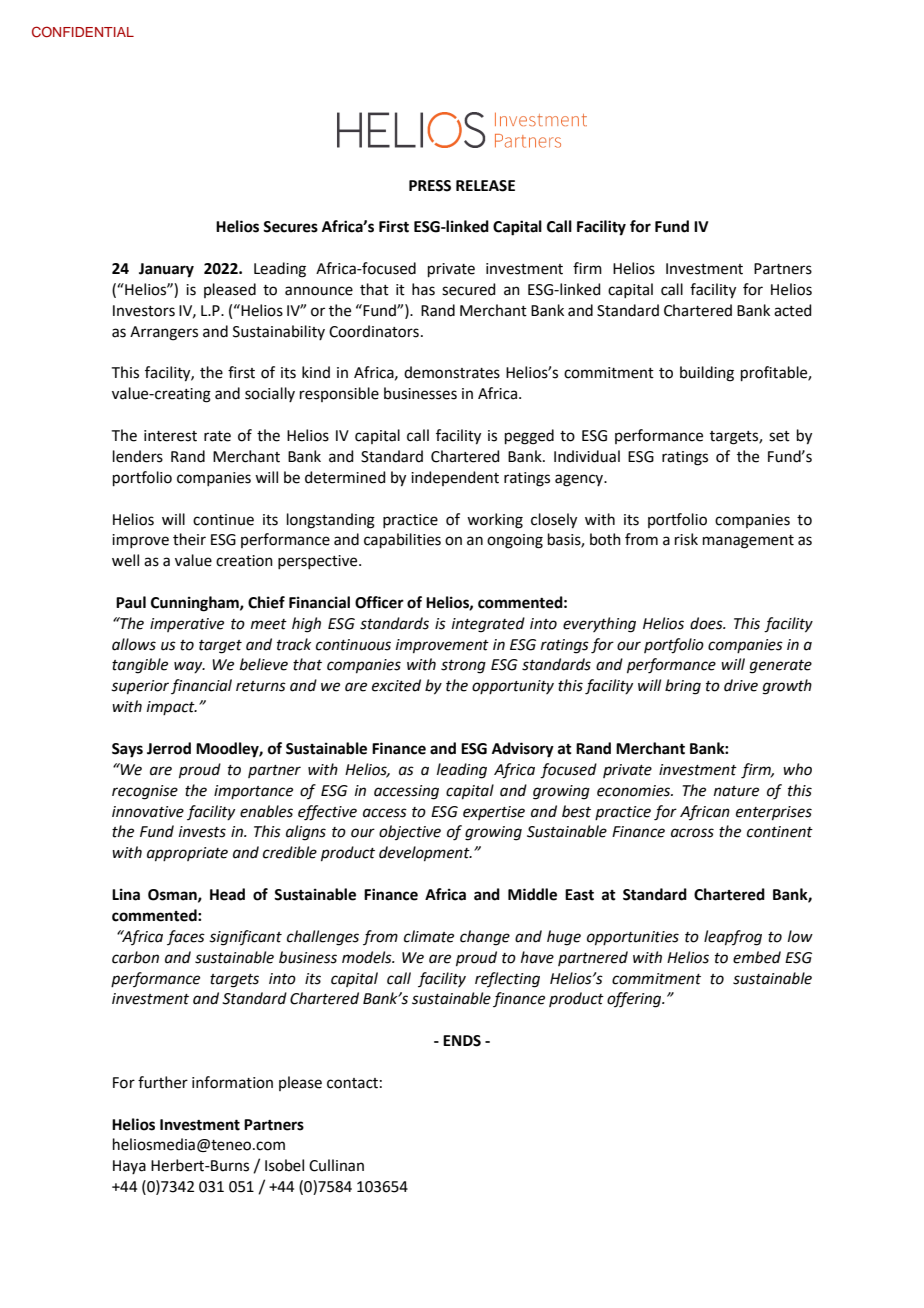 The image size is (924, 1308). I want to click on ENDS, so click(462, 1041).
